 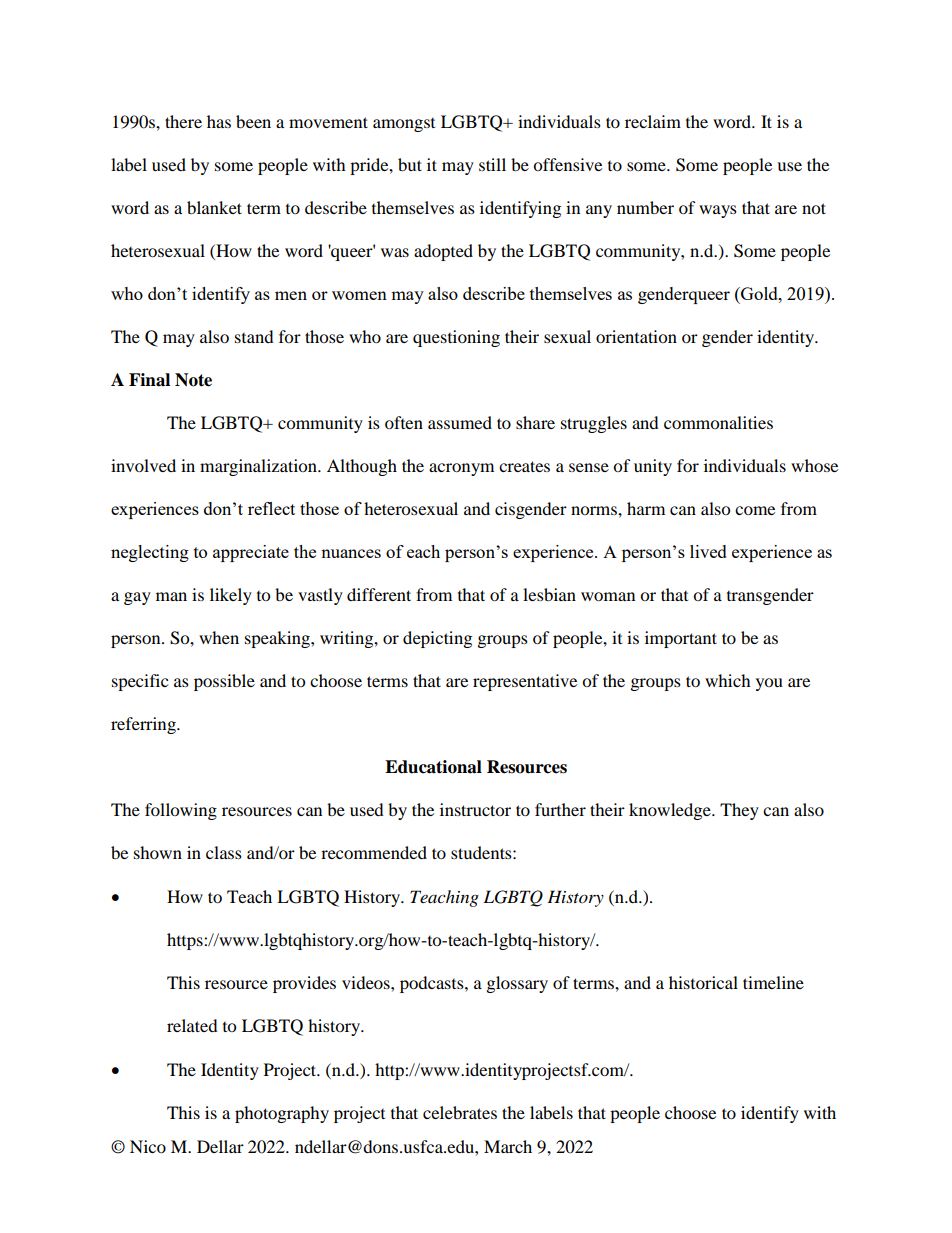 What do you see at coordinates (460, 1112) in the screenshot?
I see `celebrates` at bounding box center [460, 1112].
